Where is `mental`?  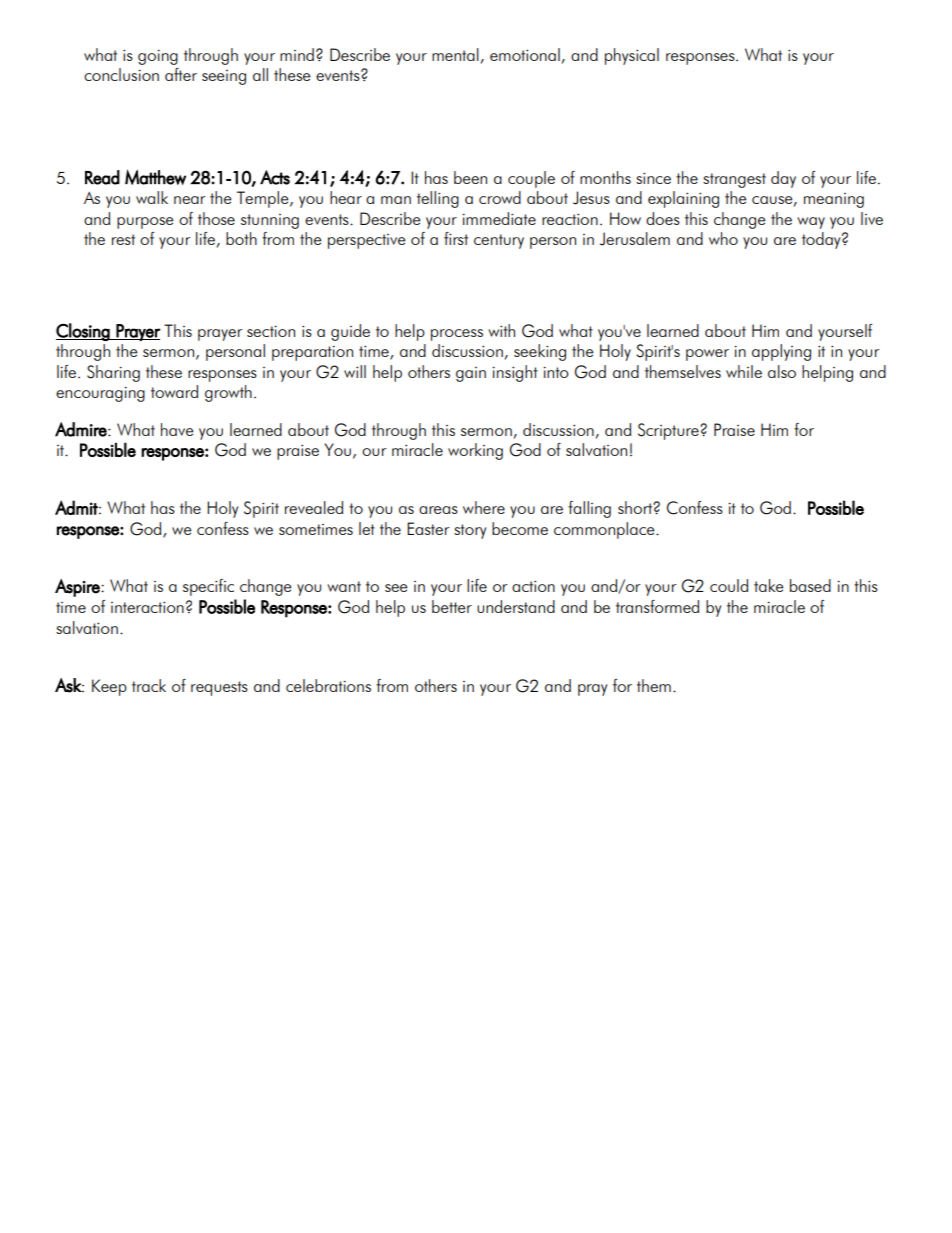
mental is located at coordinates (455, 54).
